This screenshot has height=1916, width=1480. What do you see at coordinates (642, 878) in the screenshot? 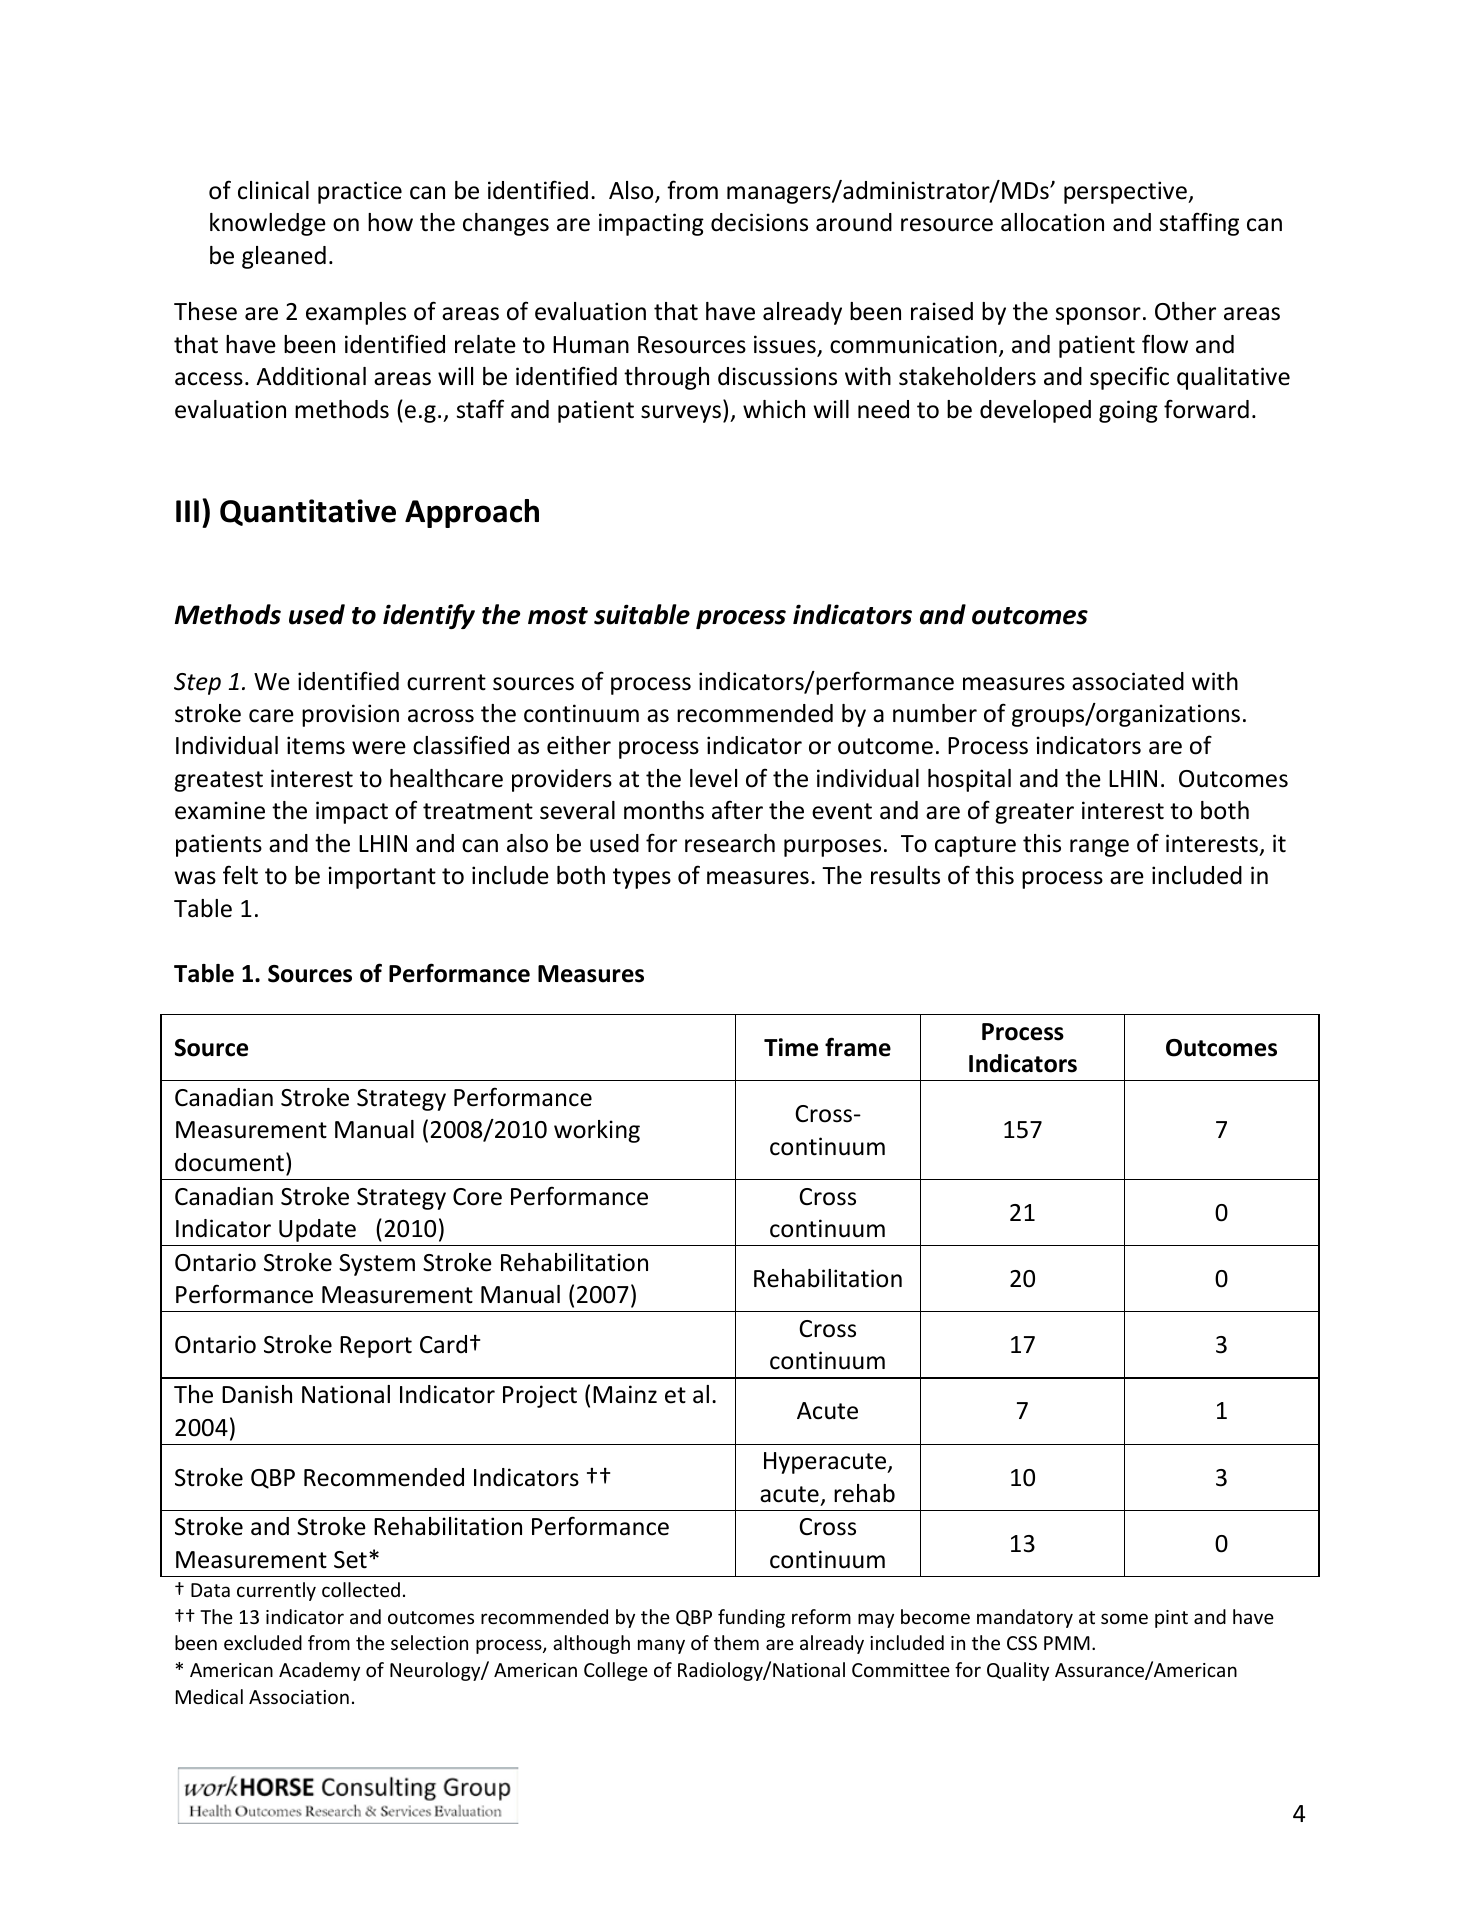
I see `types` at bounding box center [642, 878].
